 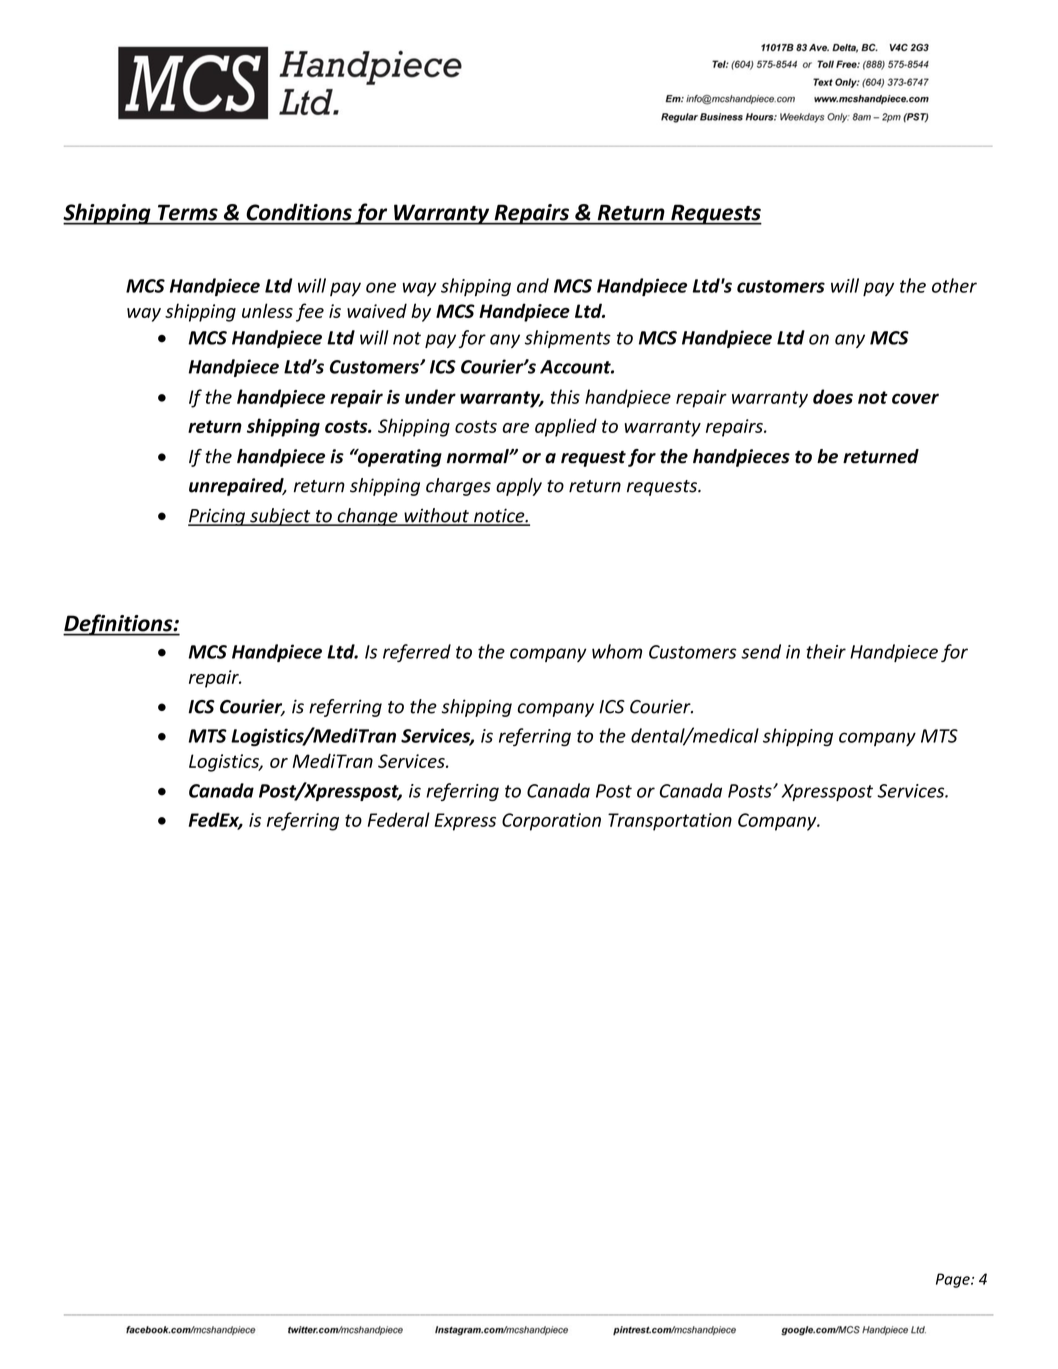 What do you see at coordinates (670, 822) in the screenshot?
I see `Transportation` at bounding box center [670, 822].
